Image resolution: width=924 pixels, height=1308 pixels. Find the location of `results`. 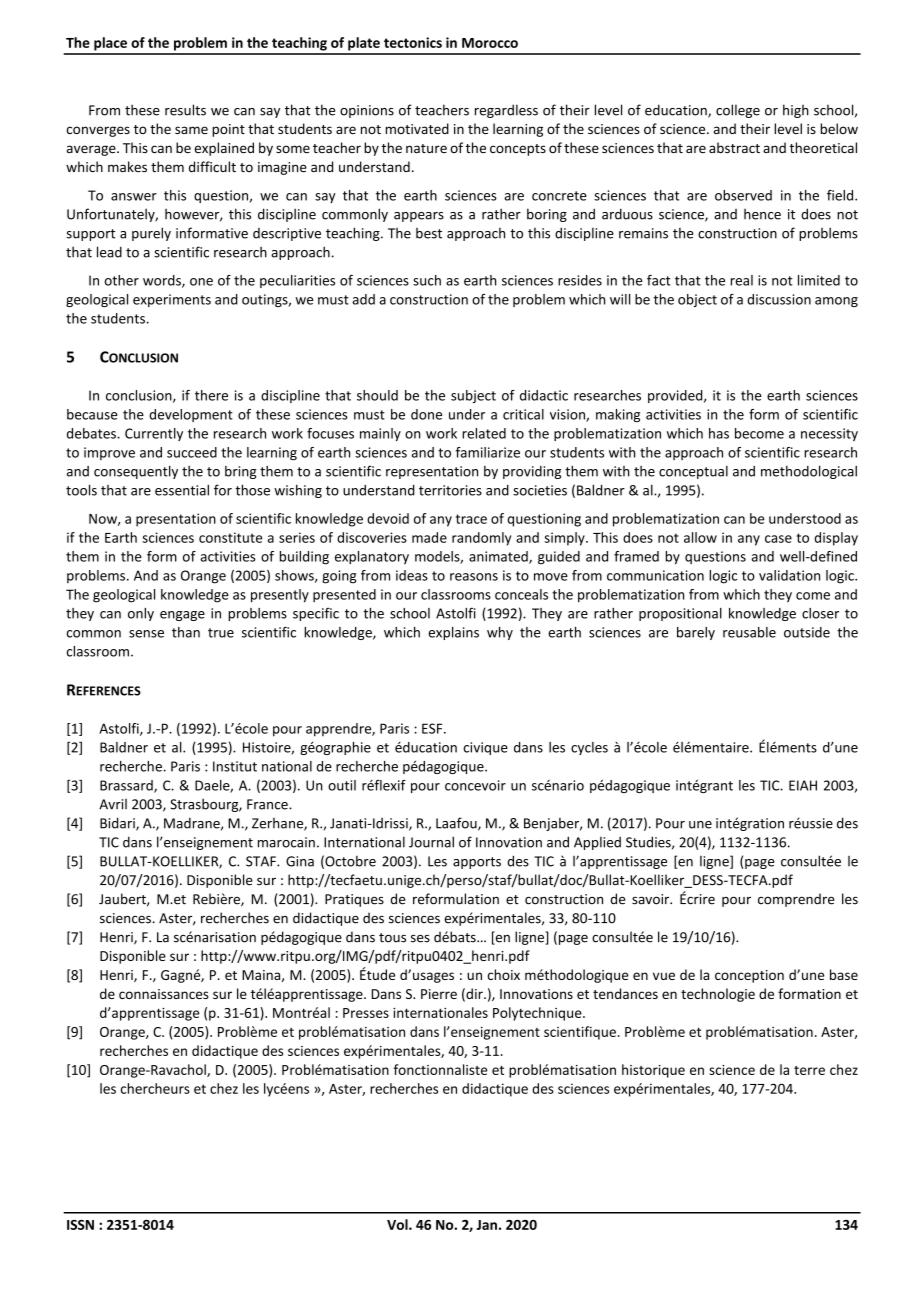

results is located at coordinates (185, 110).
